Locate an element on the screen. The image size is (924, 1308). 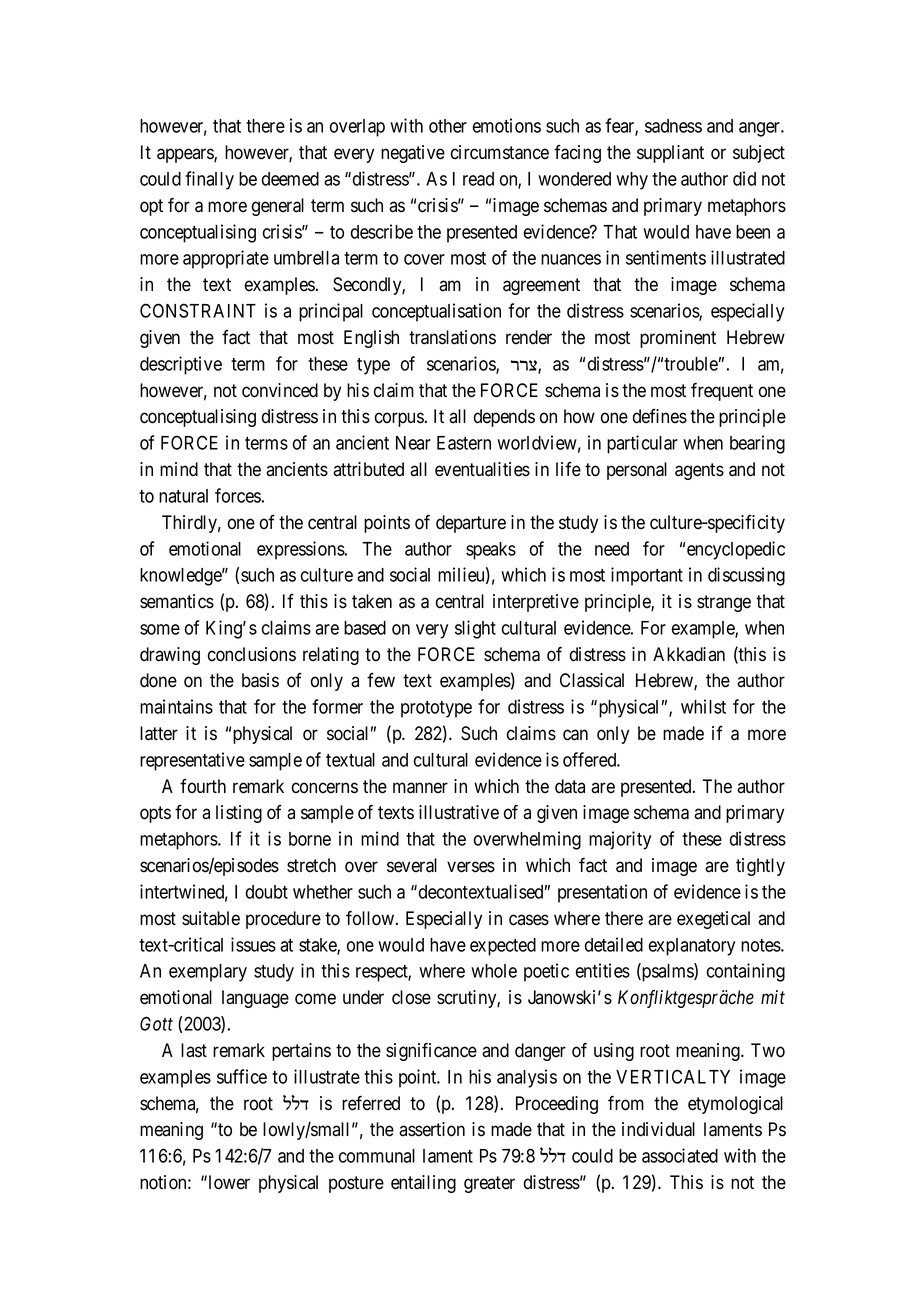
slight is located at coordinates (475, 629).
